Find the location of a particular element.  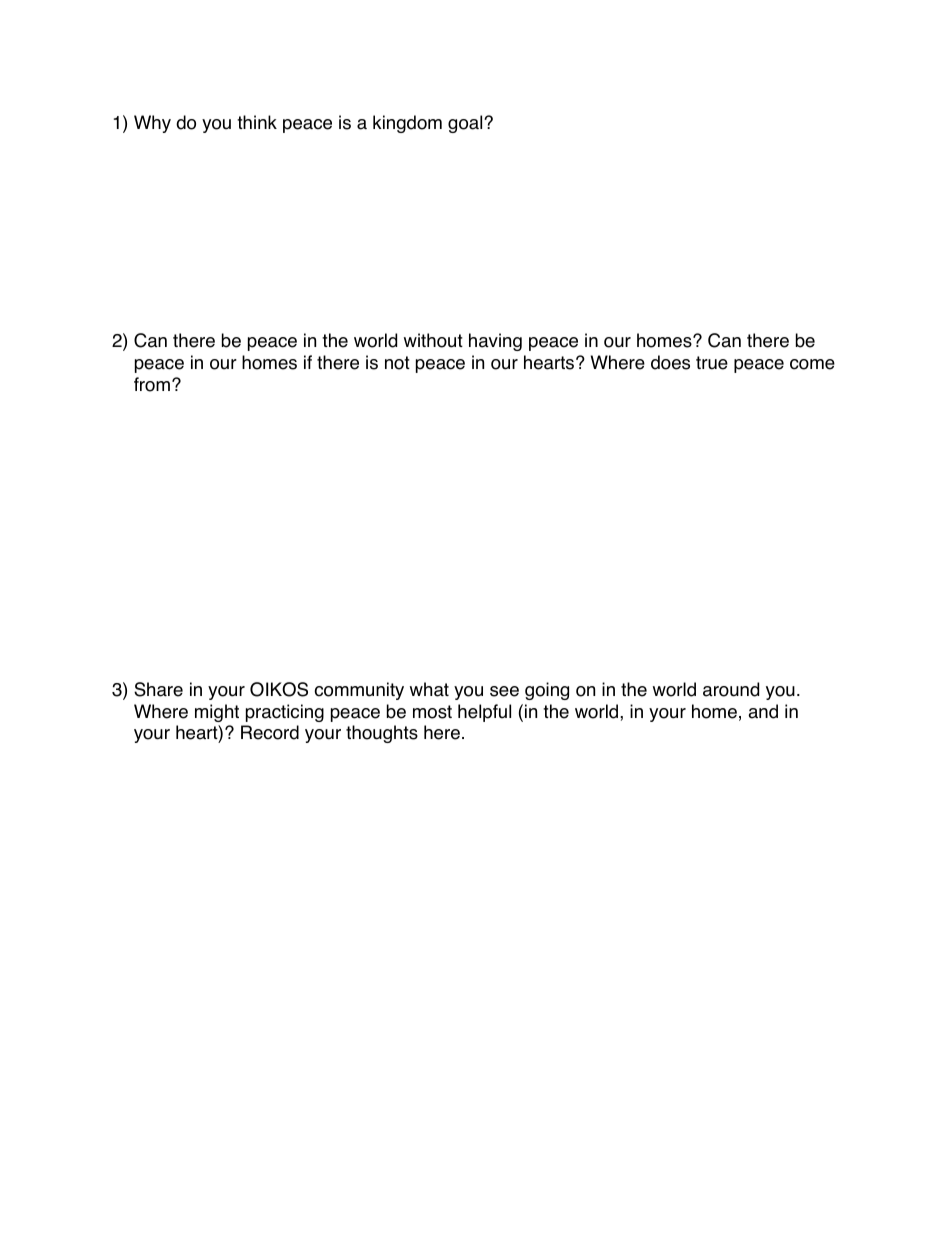

helpful is located at coordinates (484, 713).
